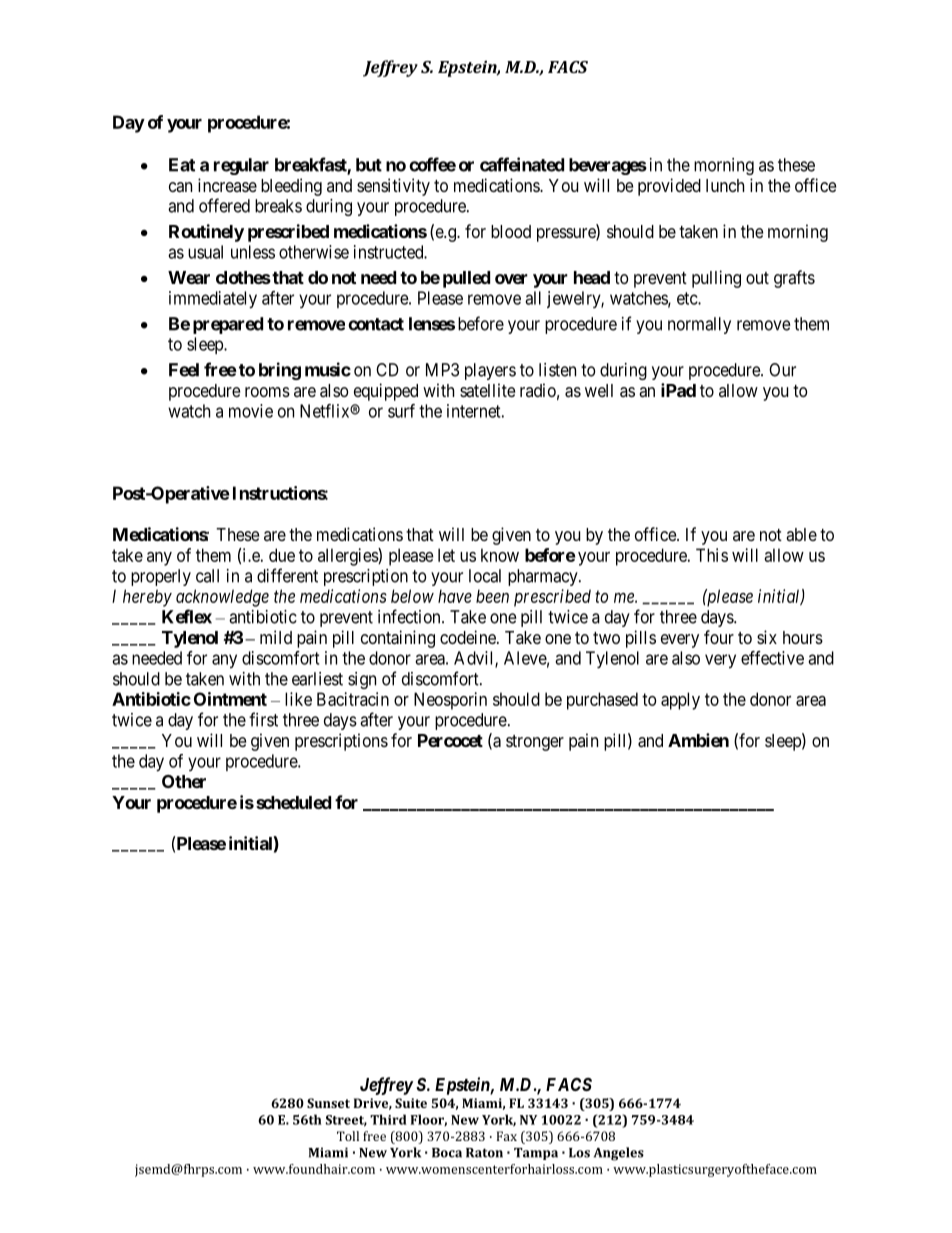  Describe the element at coordinates (348, 1136) in the screenshot. I see `Toll` at that location.
